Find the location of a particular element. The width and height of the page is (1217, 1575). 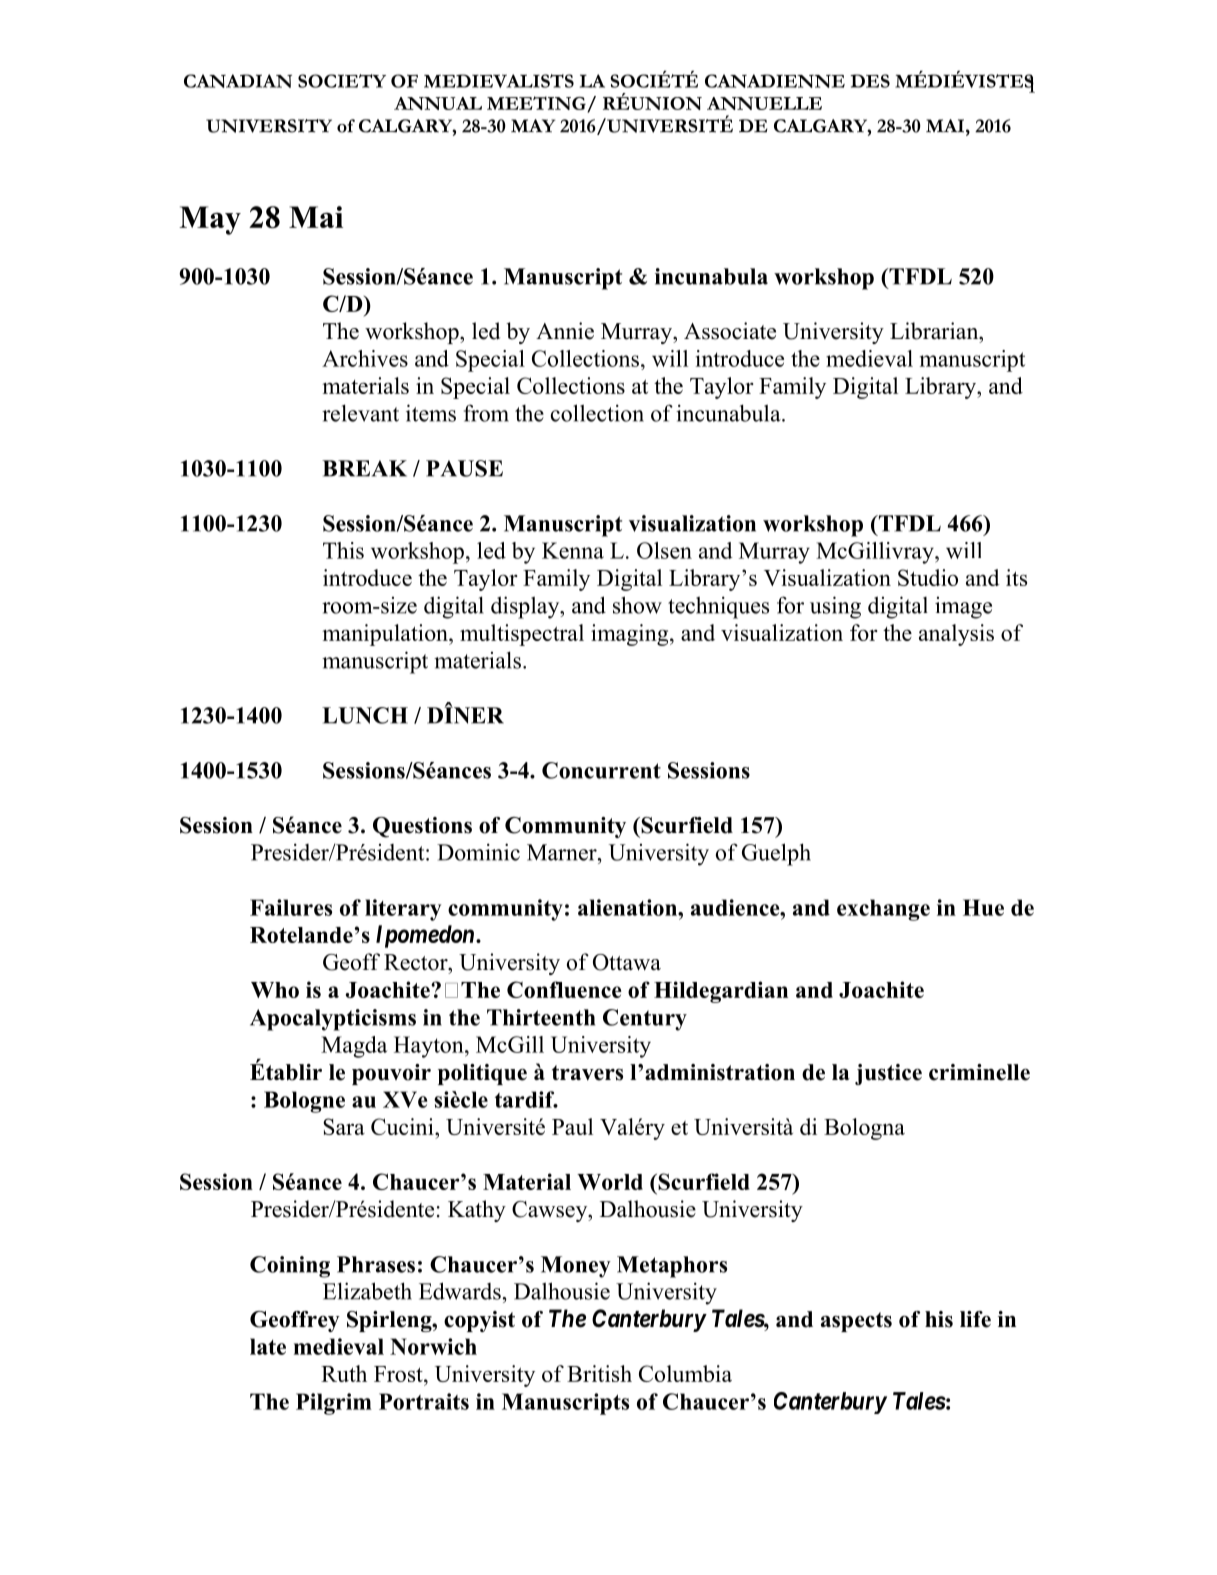

British is located at coordinates (599, 1373).
